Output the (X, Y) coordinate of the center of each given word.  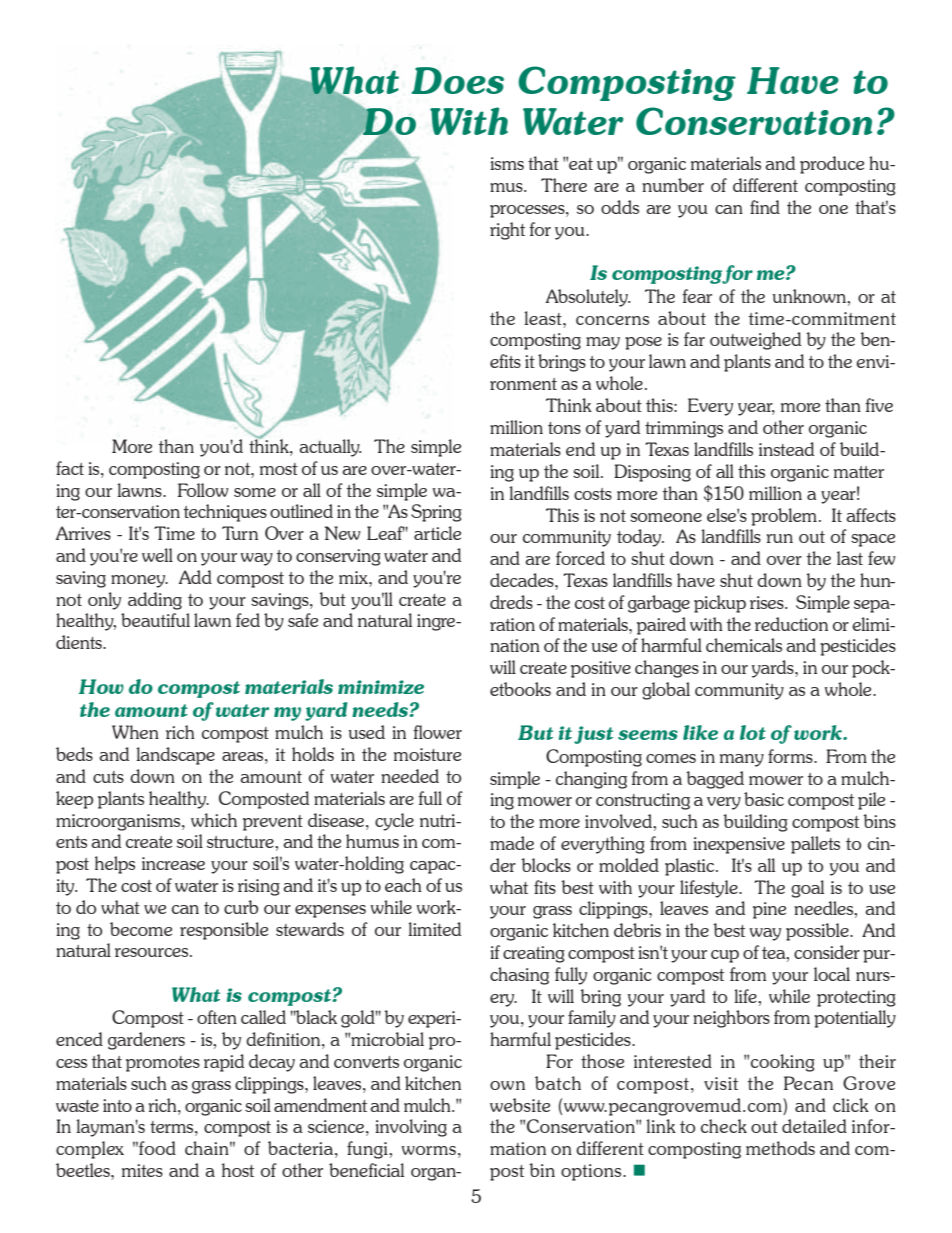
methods (780, 1148)
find (765, 207)
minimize (381, 687)
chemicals (744, 645)
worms (428, 1150)
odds (620, 207)
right (507, 231)
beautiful (155, 620)
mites (142, 1170)
